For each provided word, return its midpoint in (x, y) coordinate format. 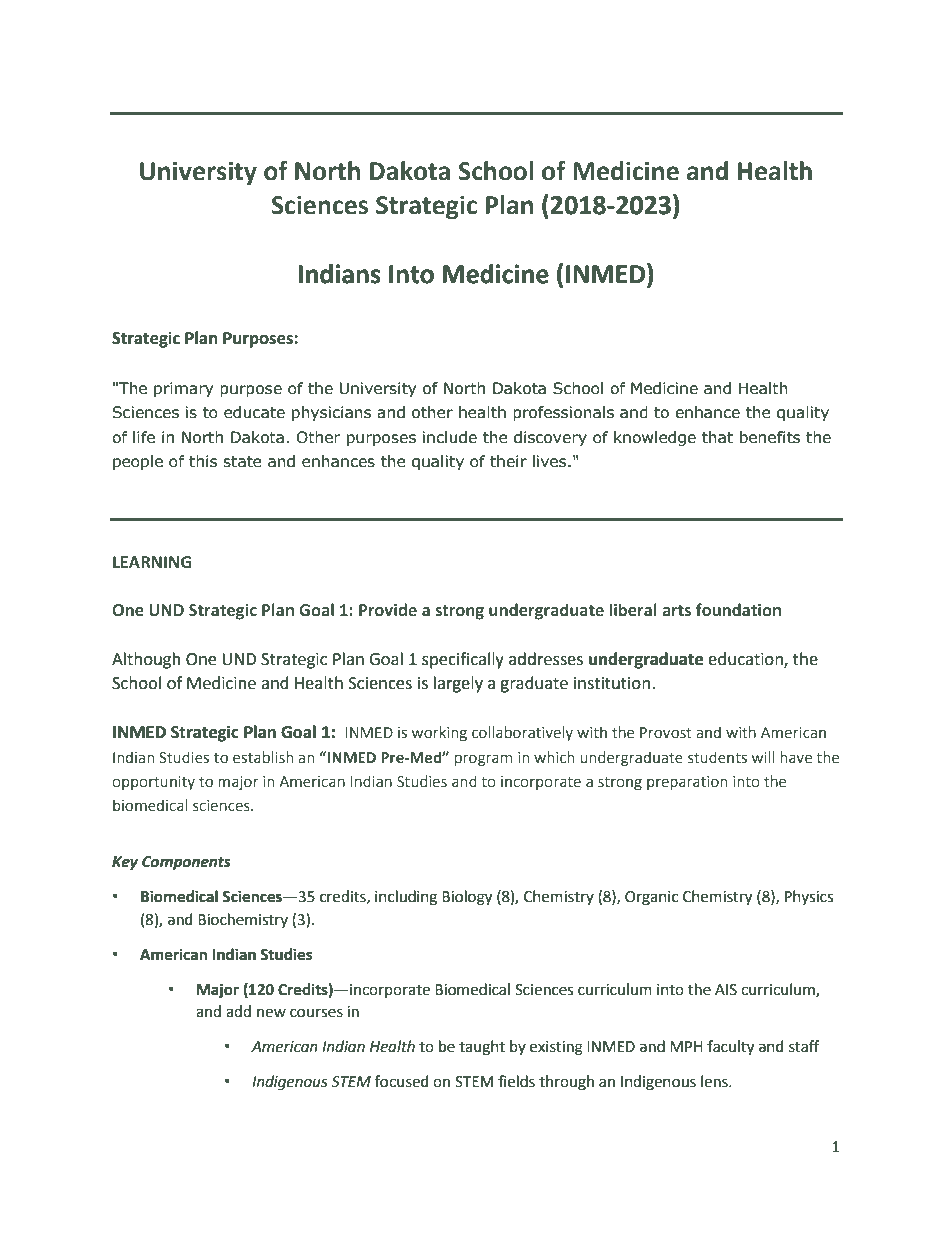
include (450, 437)
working (439, 733)
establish (263, 757)
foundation (738, 610)
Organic (651, 898)
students (717, 757)
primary (183, 389)
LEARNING (152, 562)
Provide (388, 610)
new (271, 1013)
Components (186, 863)
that (717, 437)
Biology (467, 898)
